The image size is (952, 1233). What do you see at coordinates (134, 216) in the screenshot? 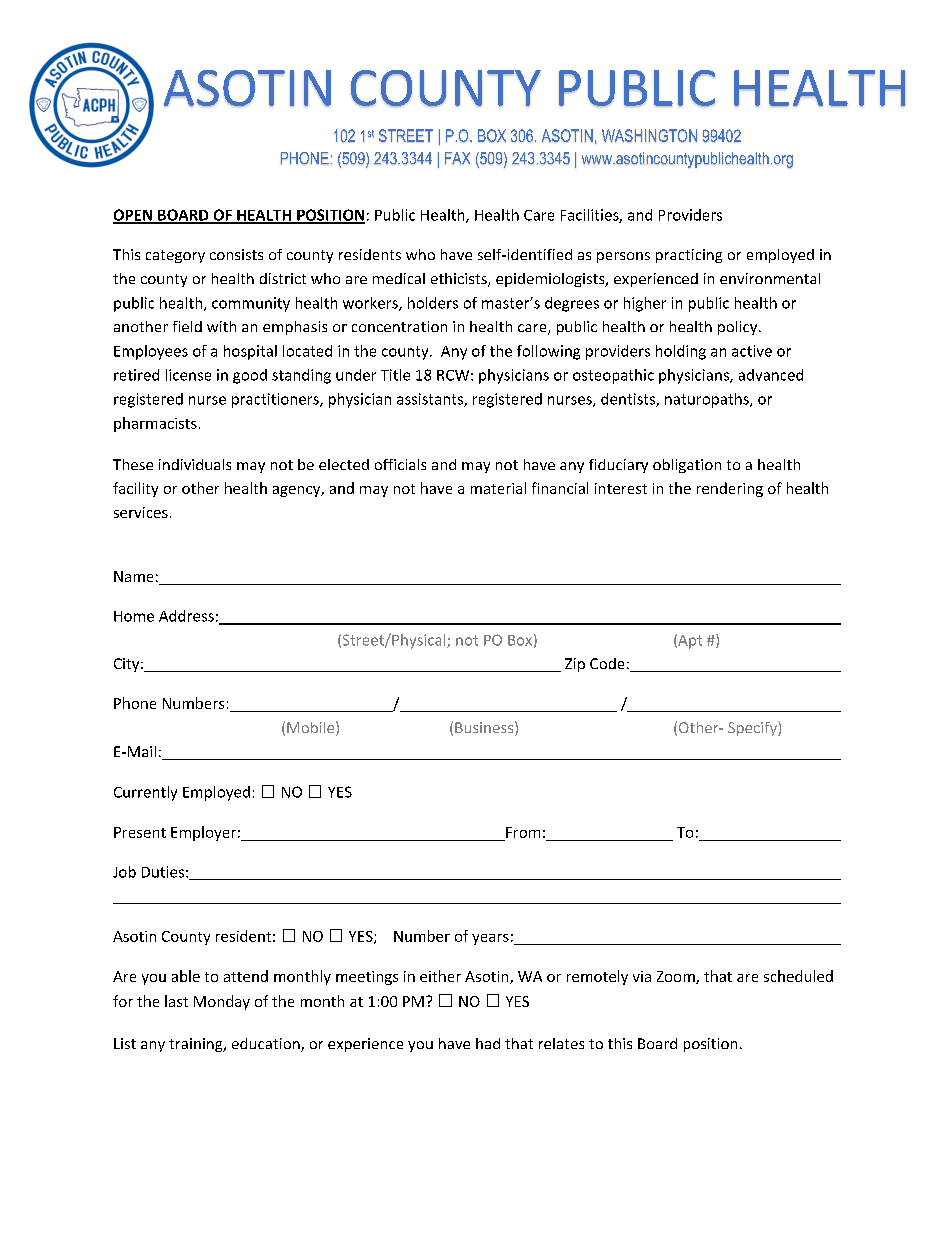
I see `OPEN` at bounding box center [134, 216].
